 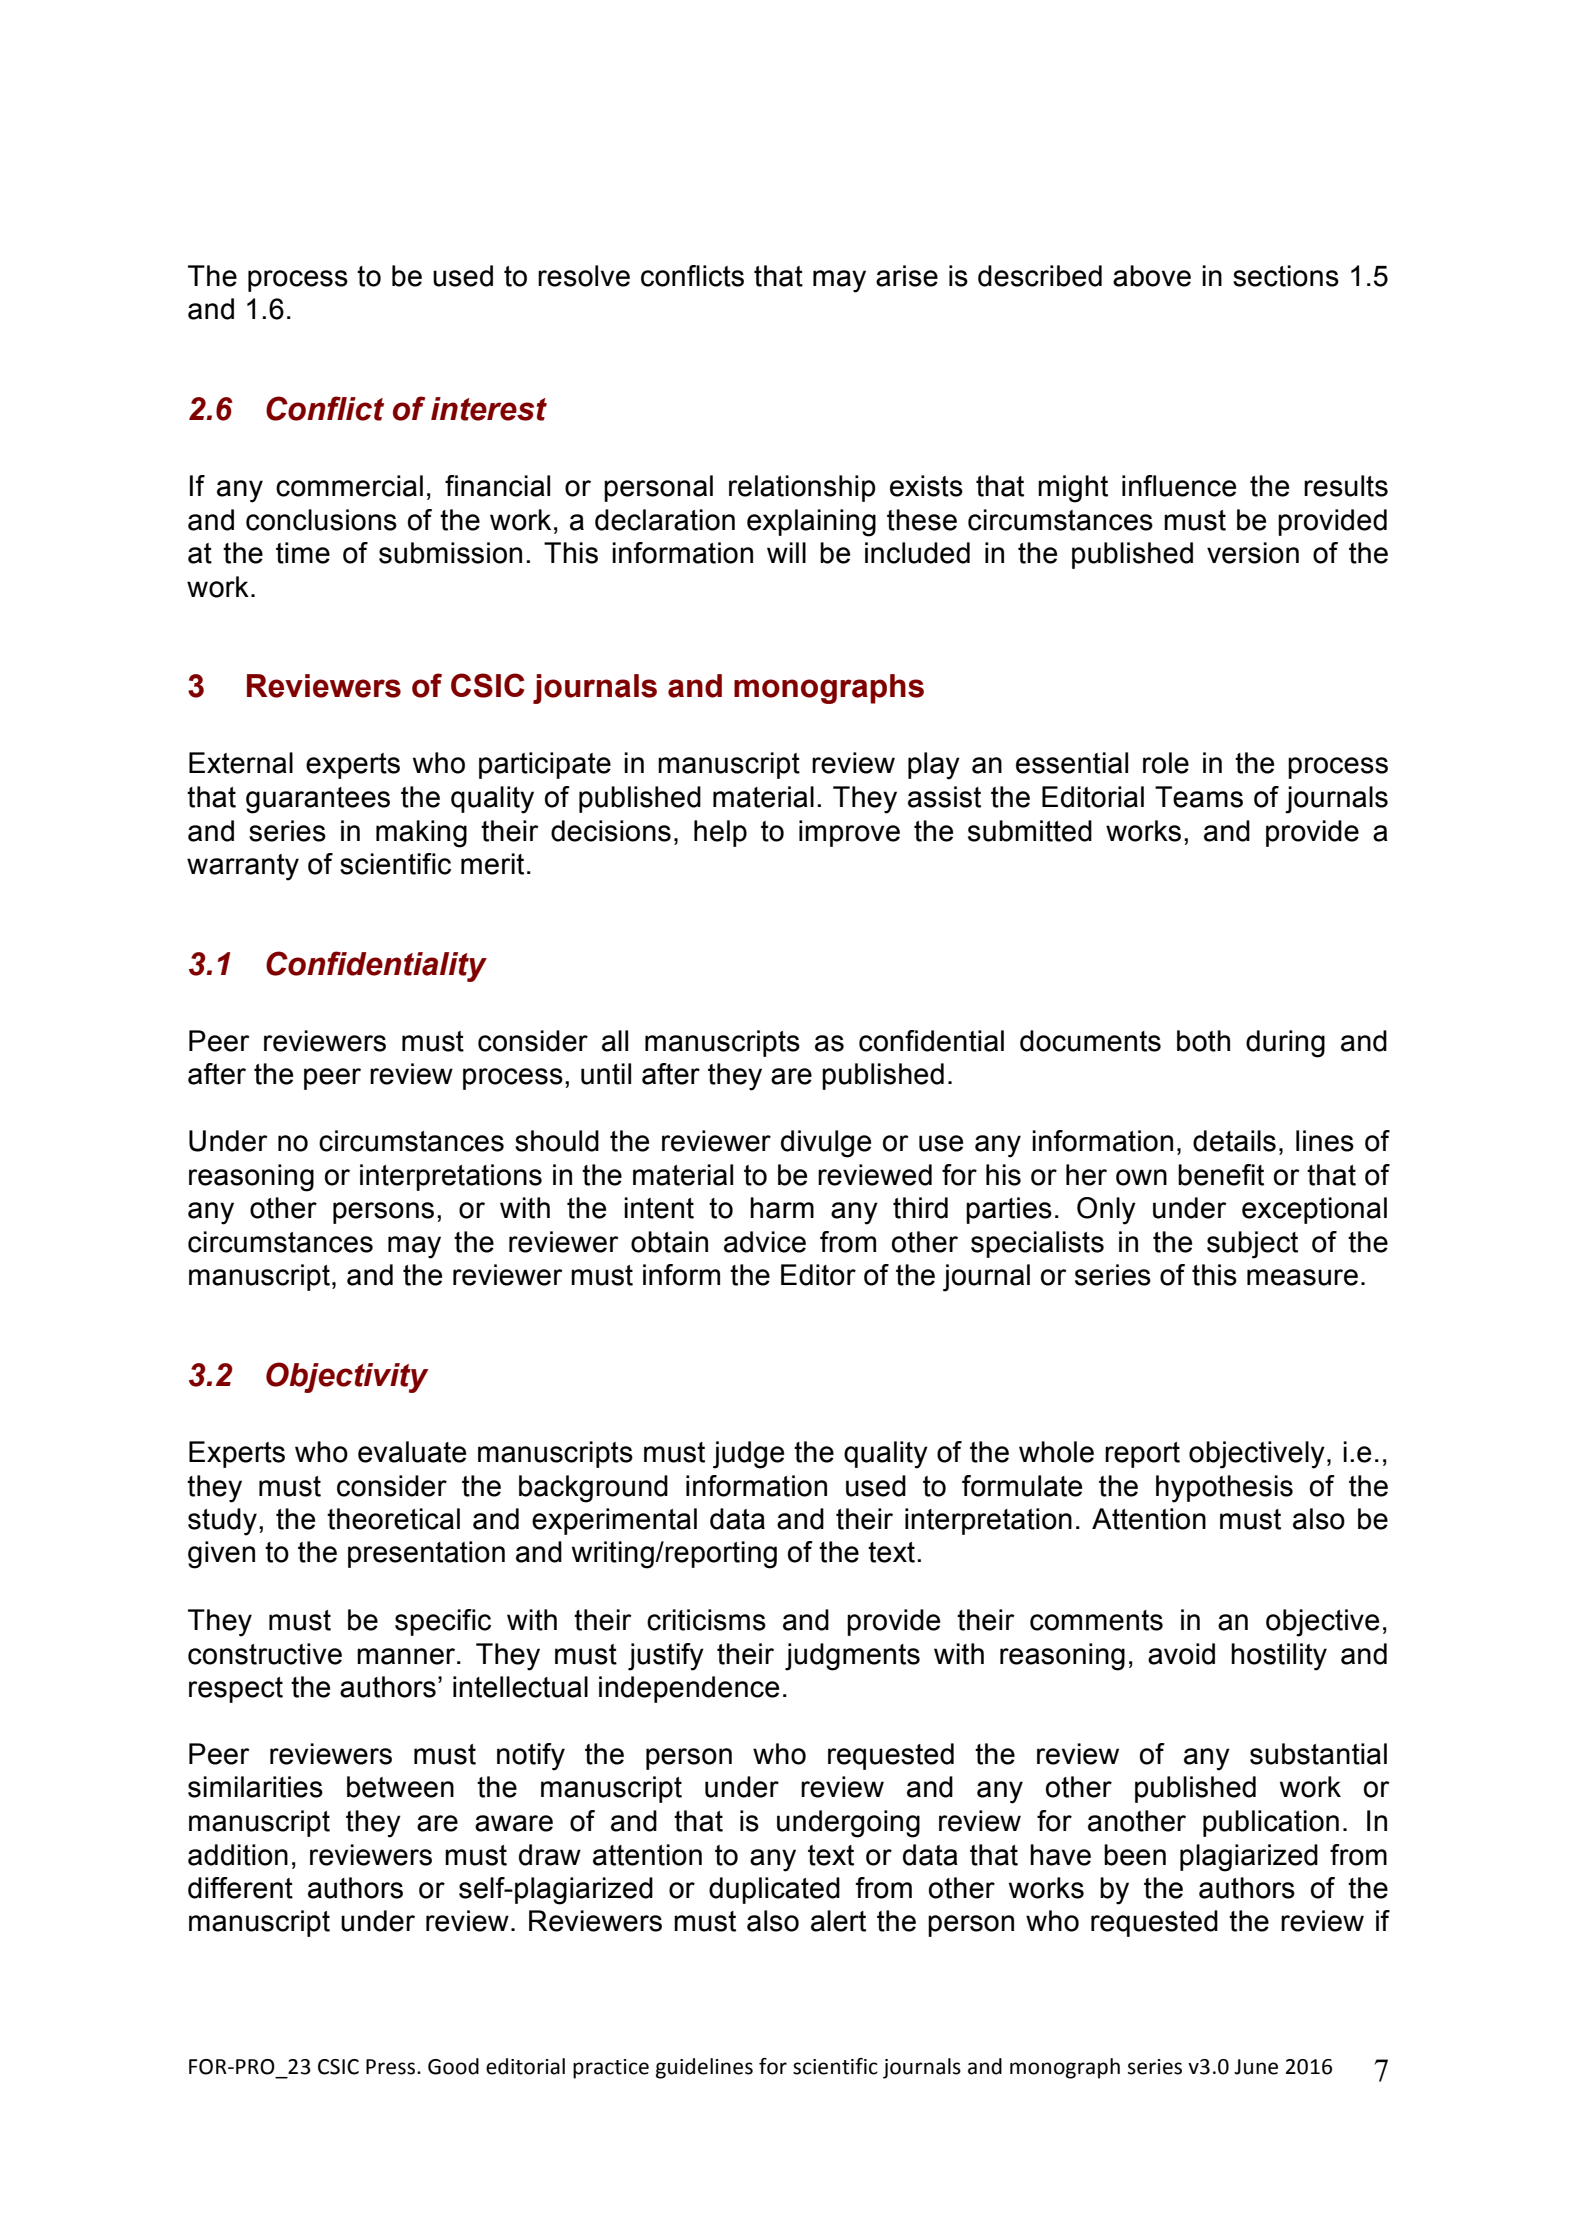 I want to click on benefit, so click(x=1221, y=1175).
